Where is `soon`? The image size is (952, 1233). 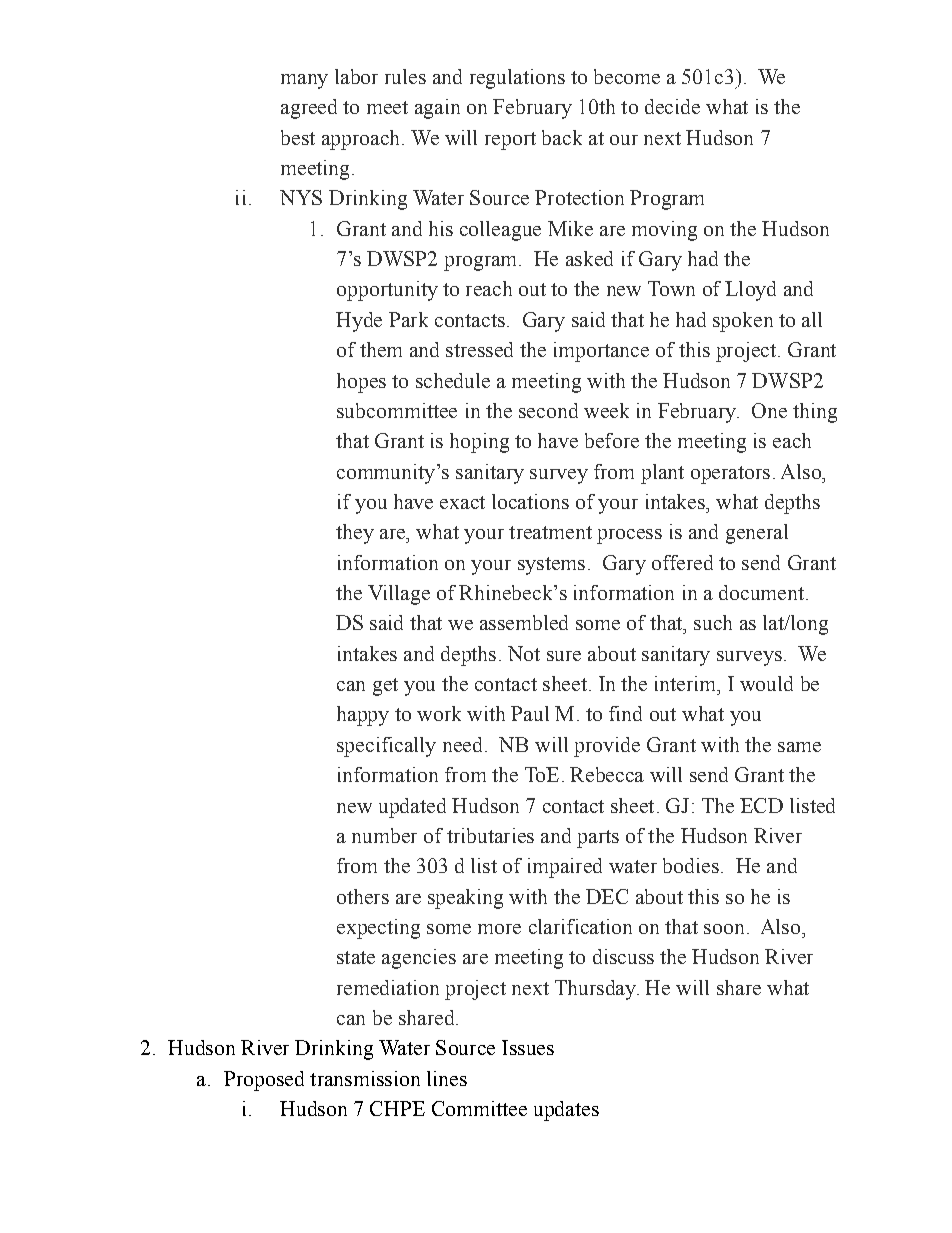 soon is located at coordinates (724, 929).
